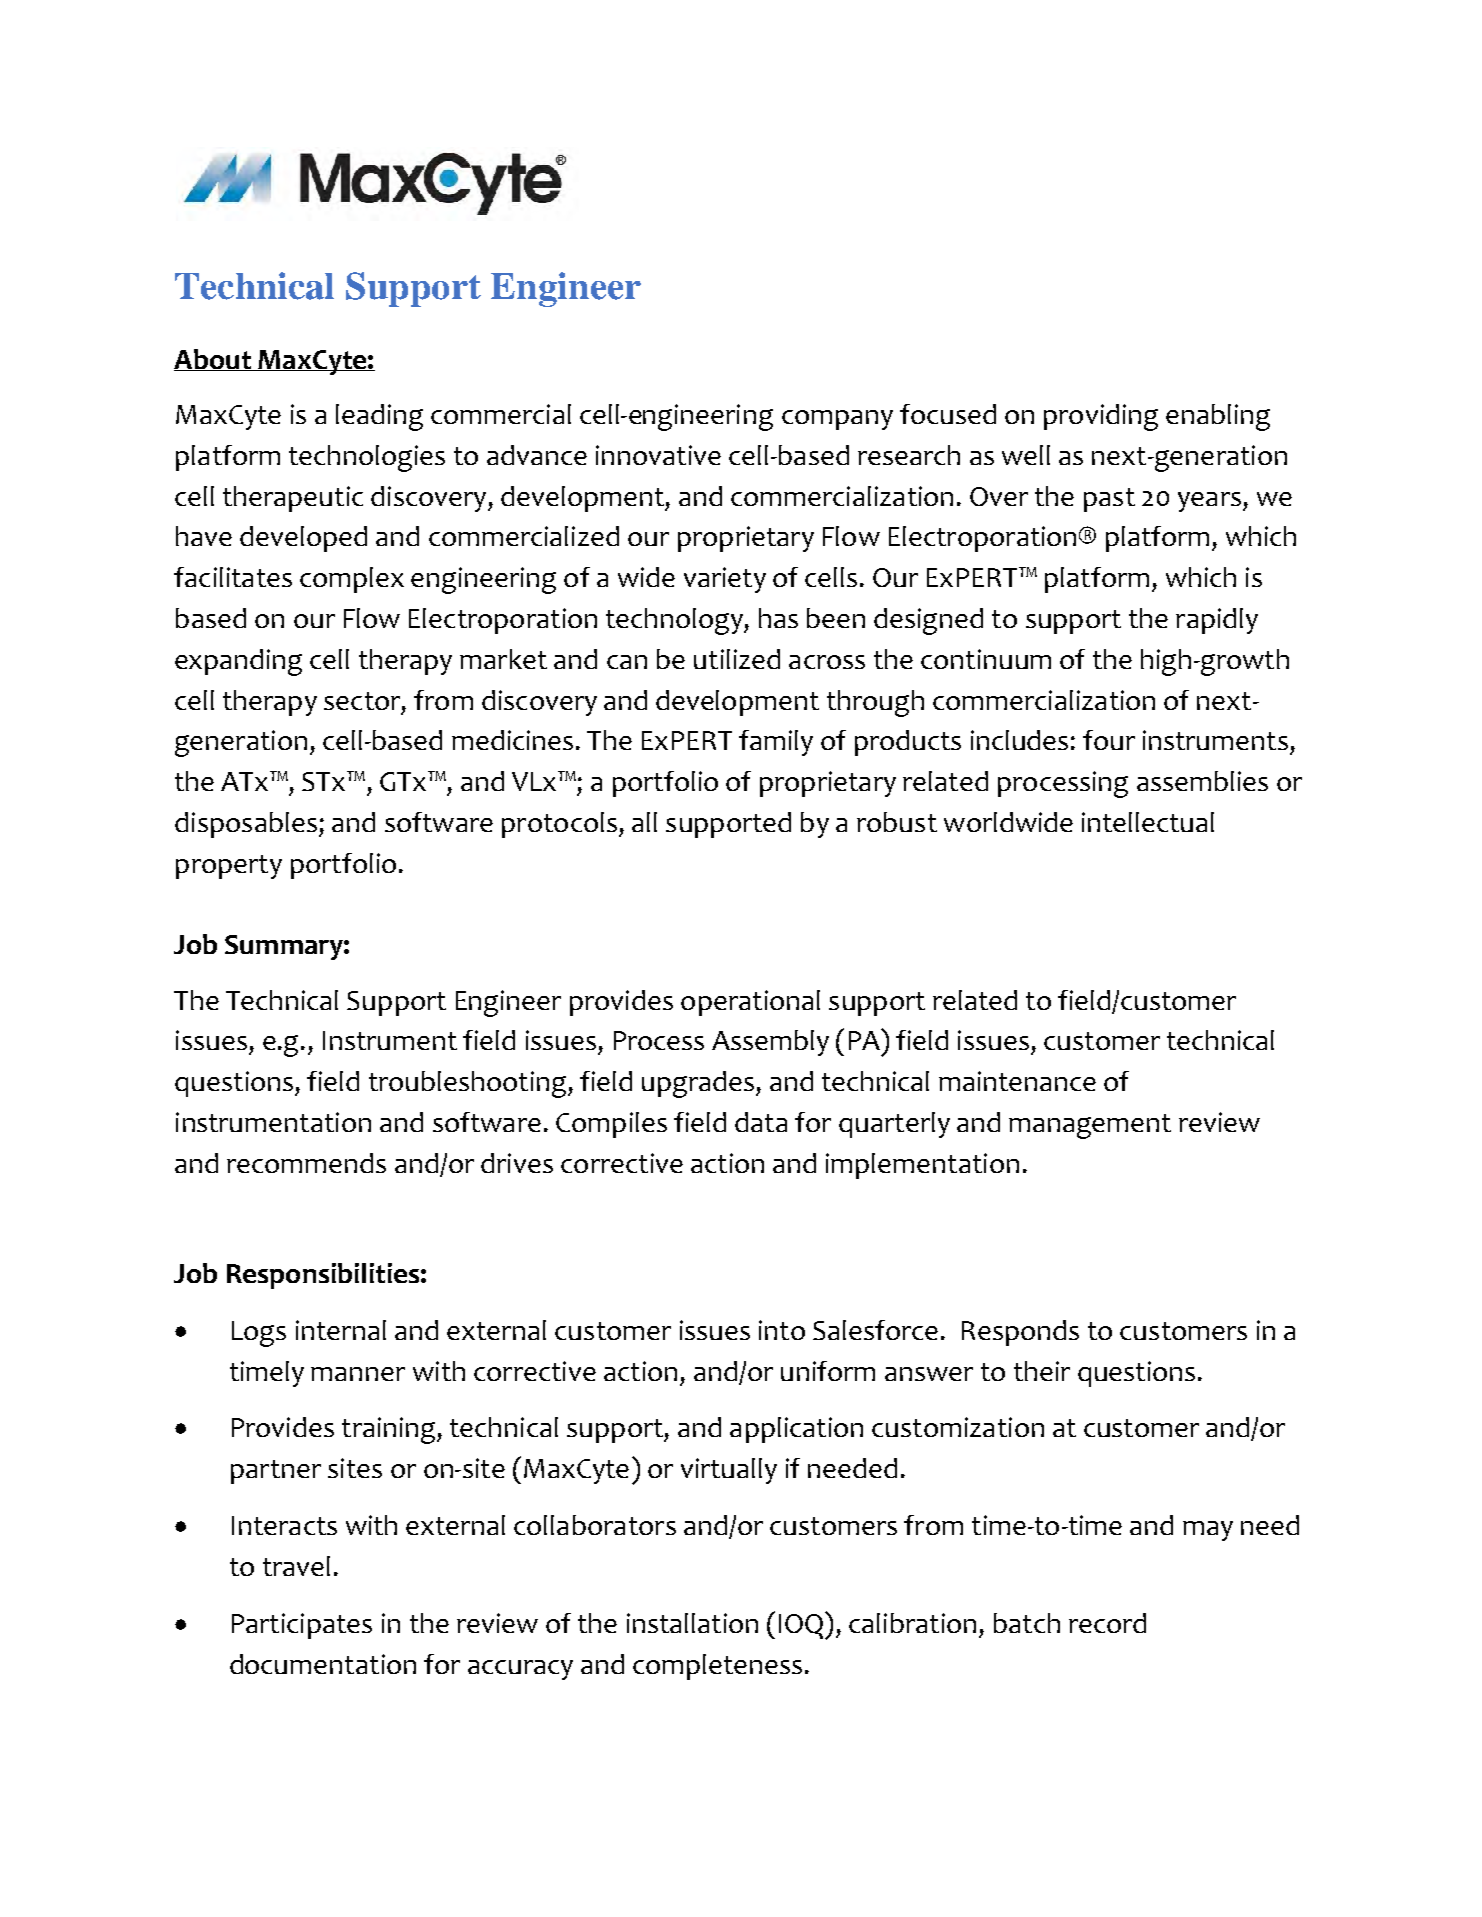  Describe the element at coordinates (1109, 740) in the screenshot. I see `four` at that location.
